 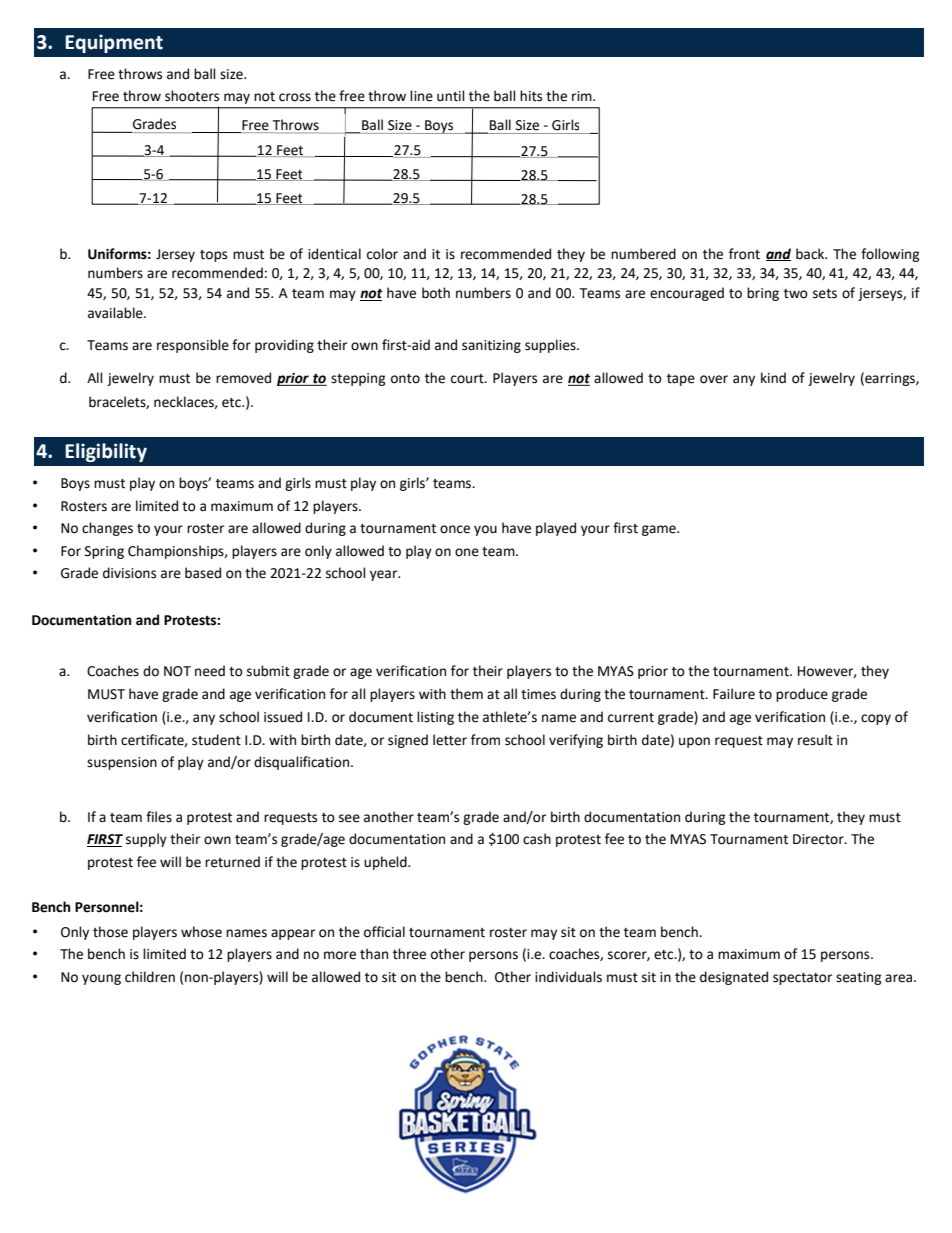 I want to click on responsible, so click(x=193, y=346).
